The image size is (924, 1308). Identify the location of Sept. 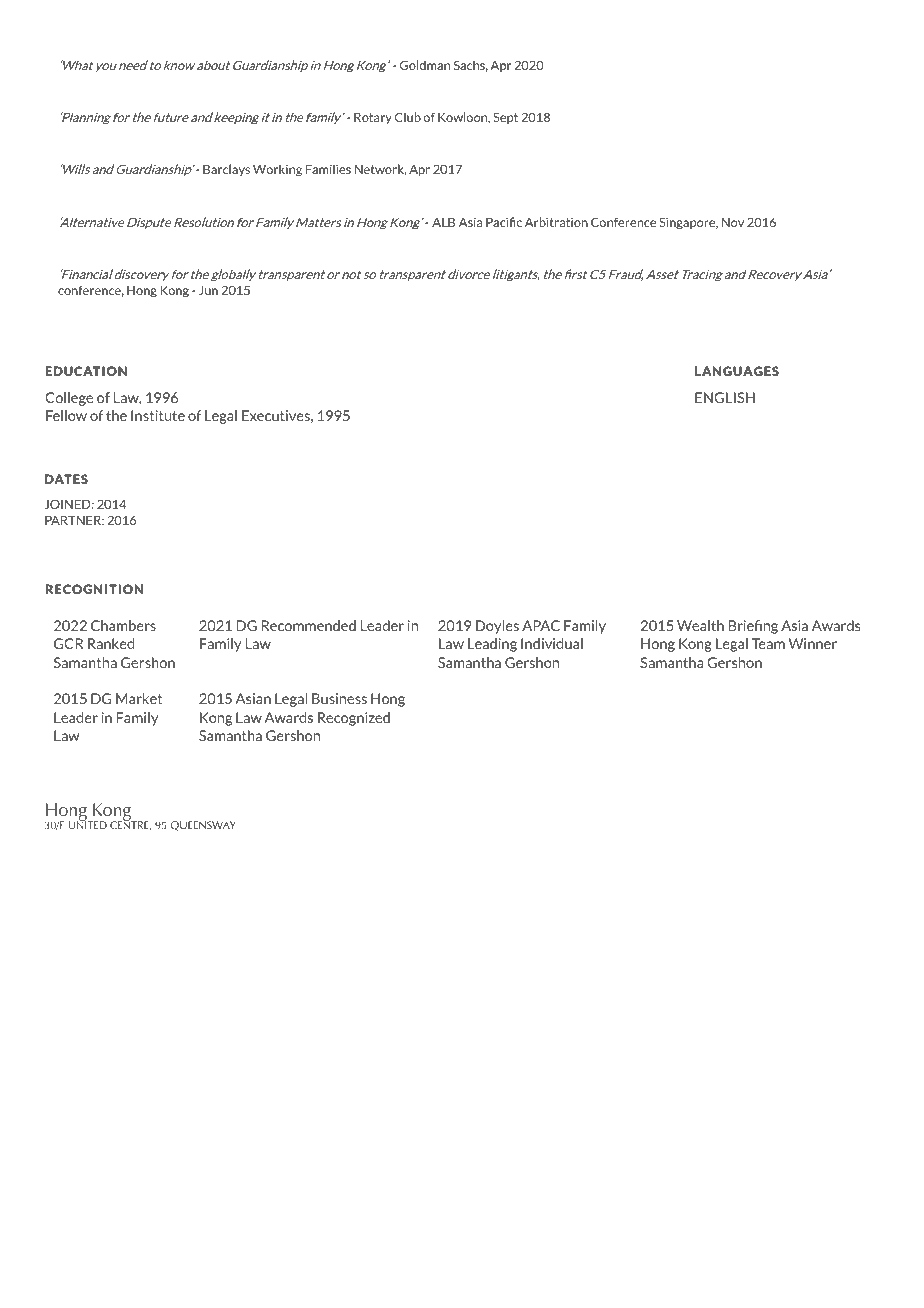
(505, 118).
